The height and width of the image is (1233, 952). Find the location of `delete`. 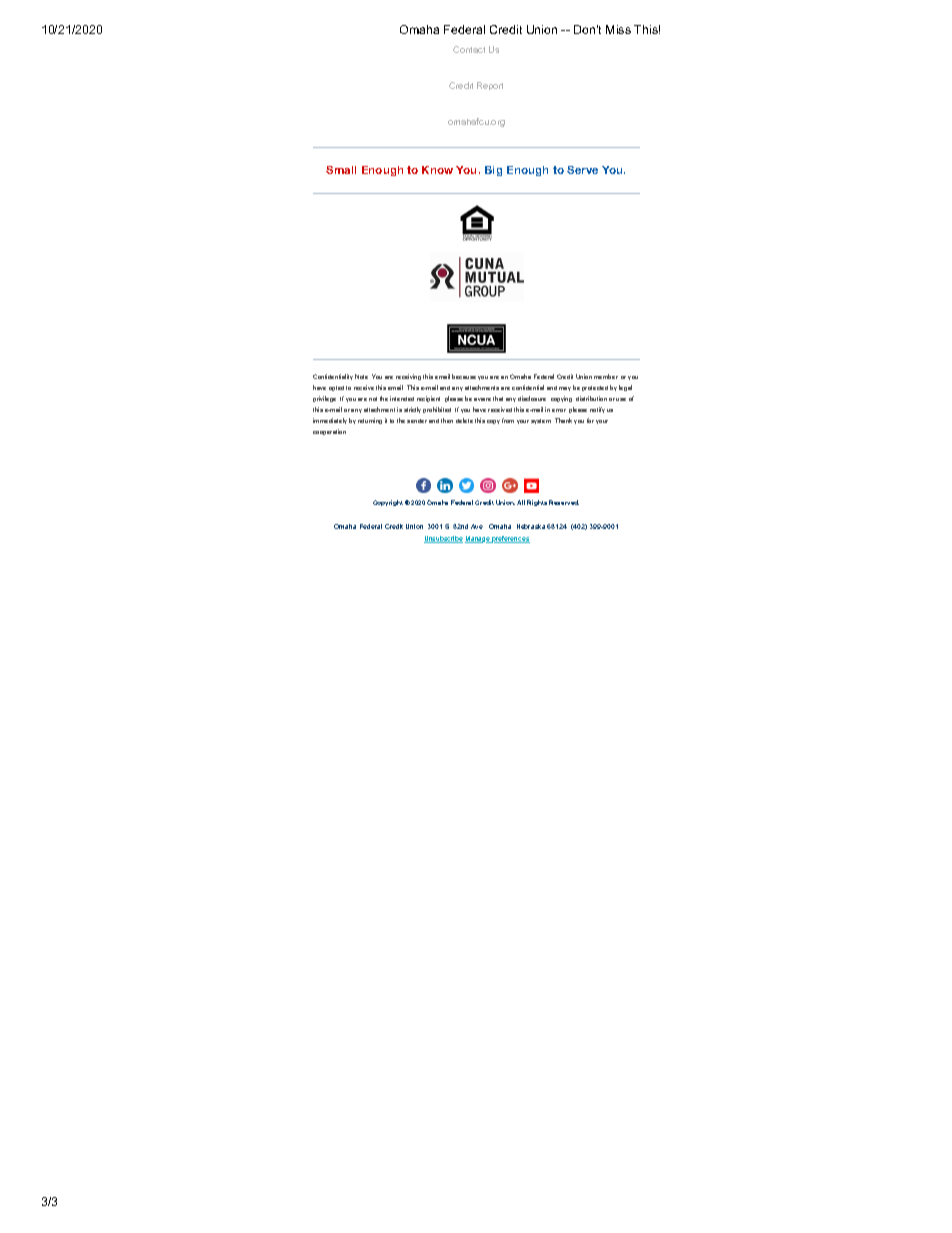

delete is located at coordinates (464, 420).
